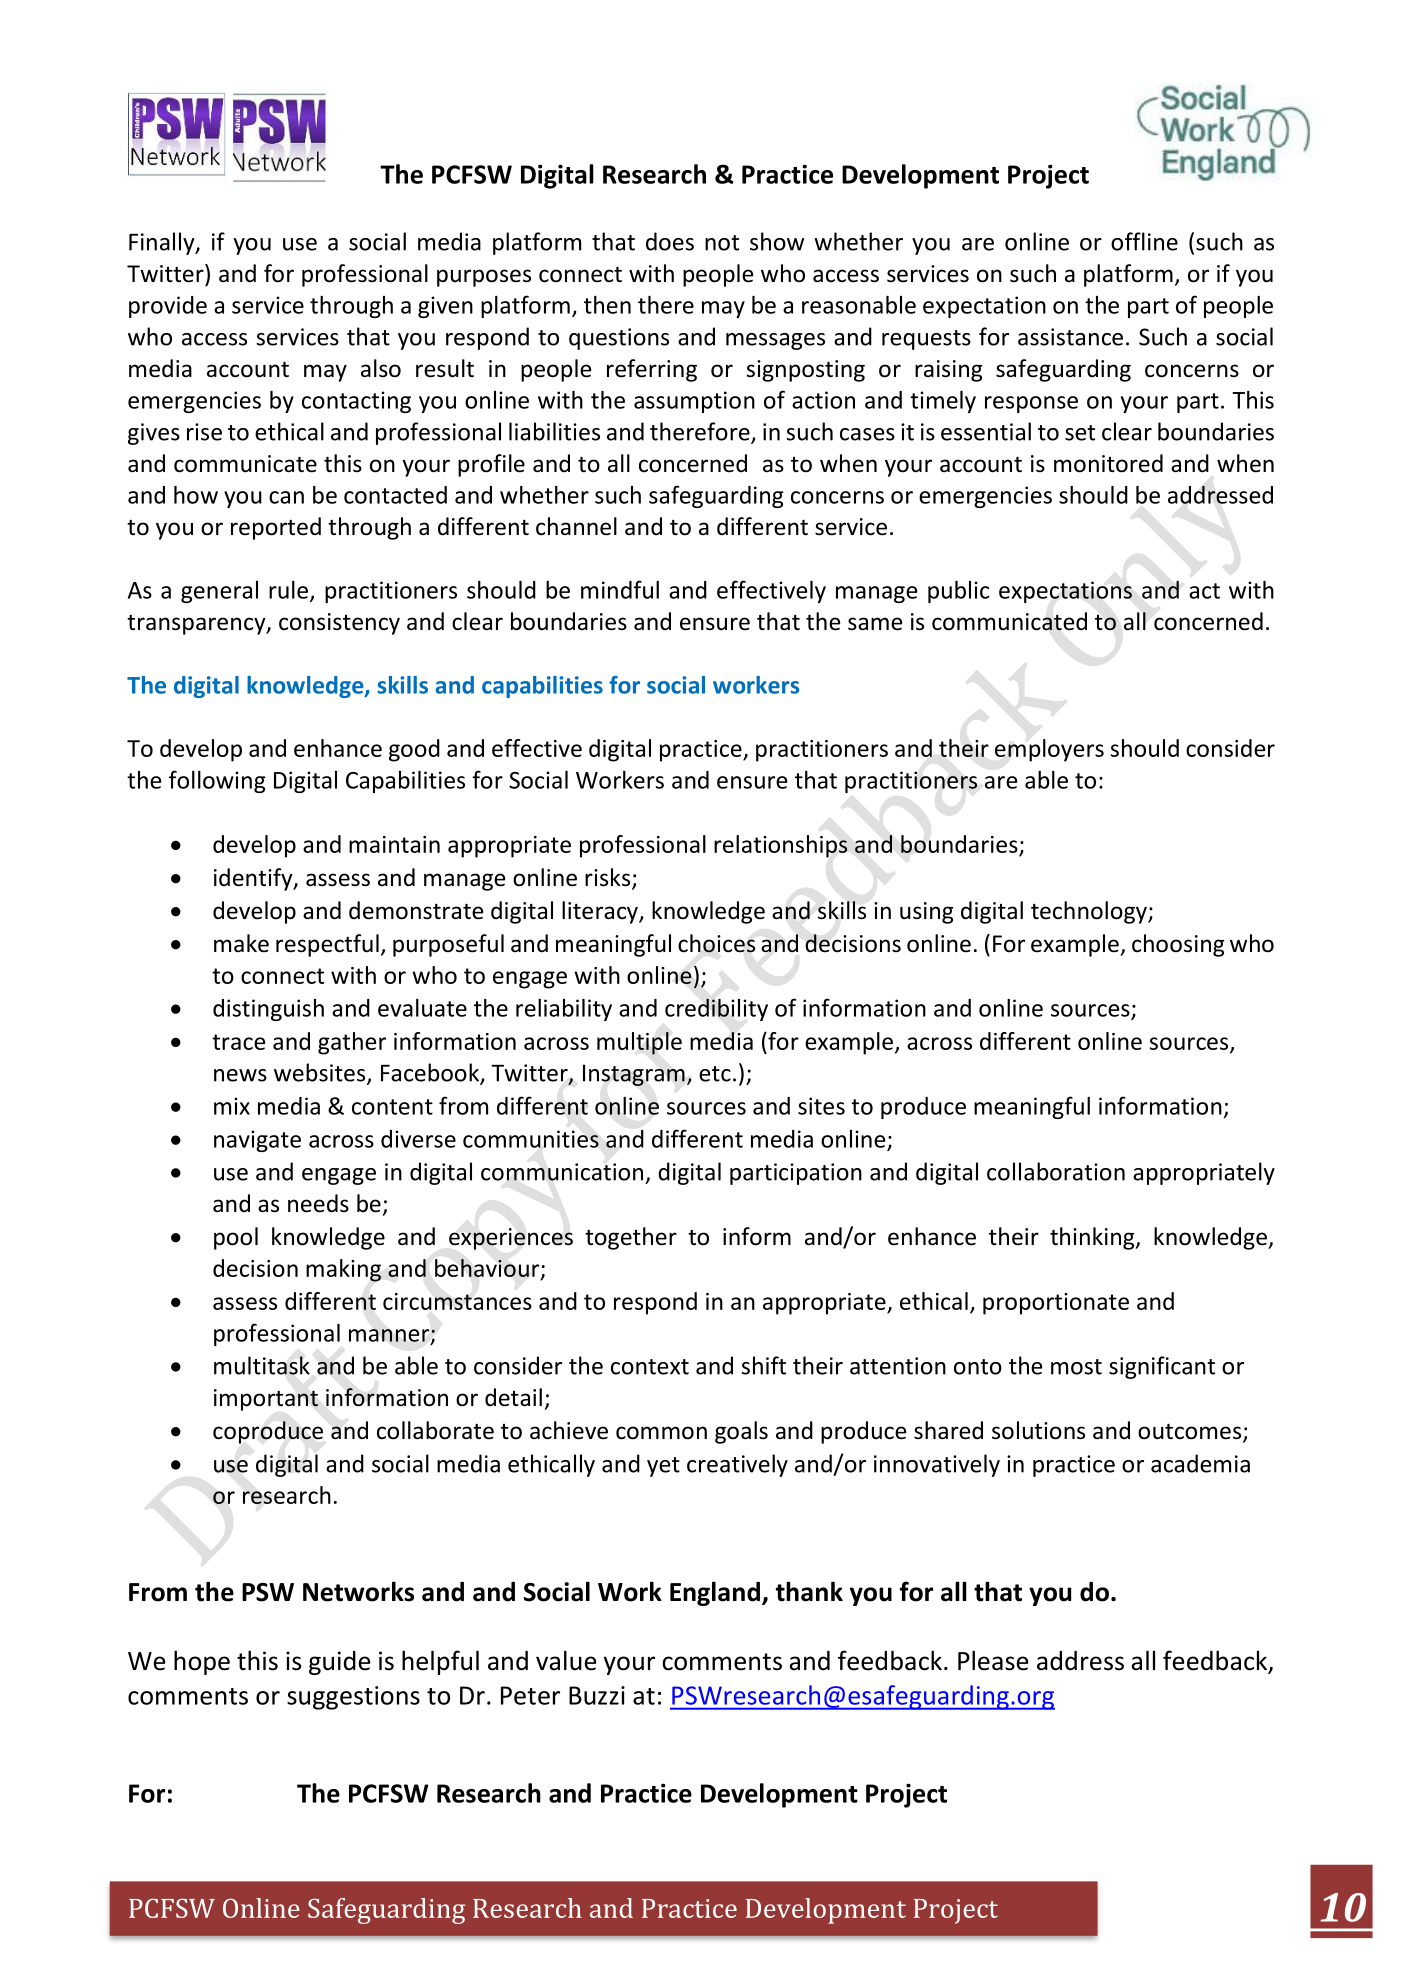 The width and height of the screenshot is (1402, 1984). Describe the element at coordinates (217, 781) in the screenshot. I see `following` at that location.
